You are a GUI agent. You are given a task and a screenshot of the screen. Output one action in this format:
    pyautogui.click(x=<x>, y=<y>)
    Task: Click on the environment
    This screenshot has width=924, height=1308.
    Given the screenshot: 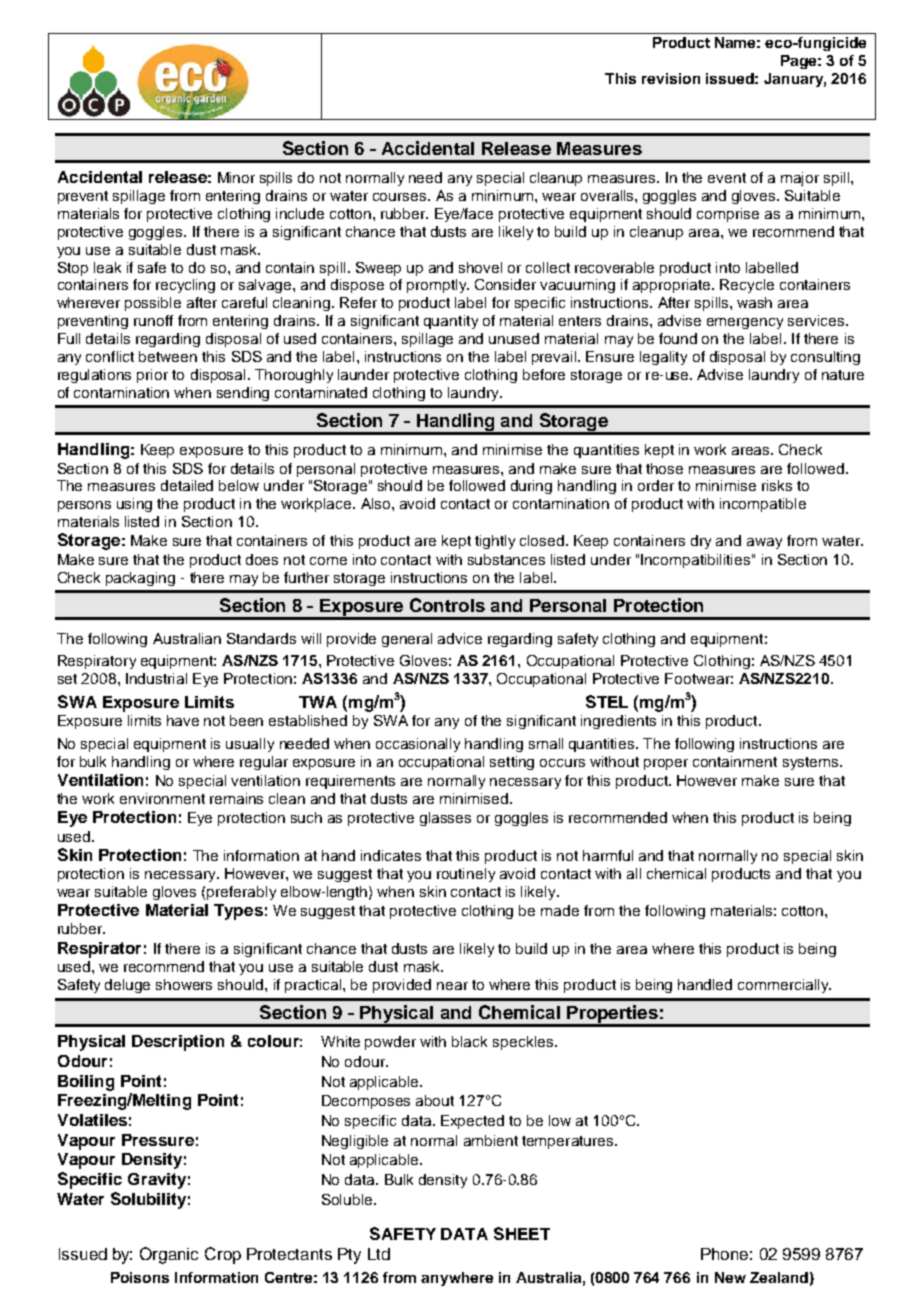 What is the action you would take?
    pyautogui.click(x=162, y=798)
